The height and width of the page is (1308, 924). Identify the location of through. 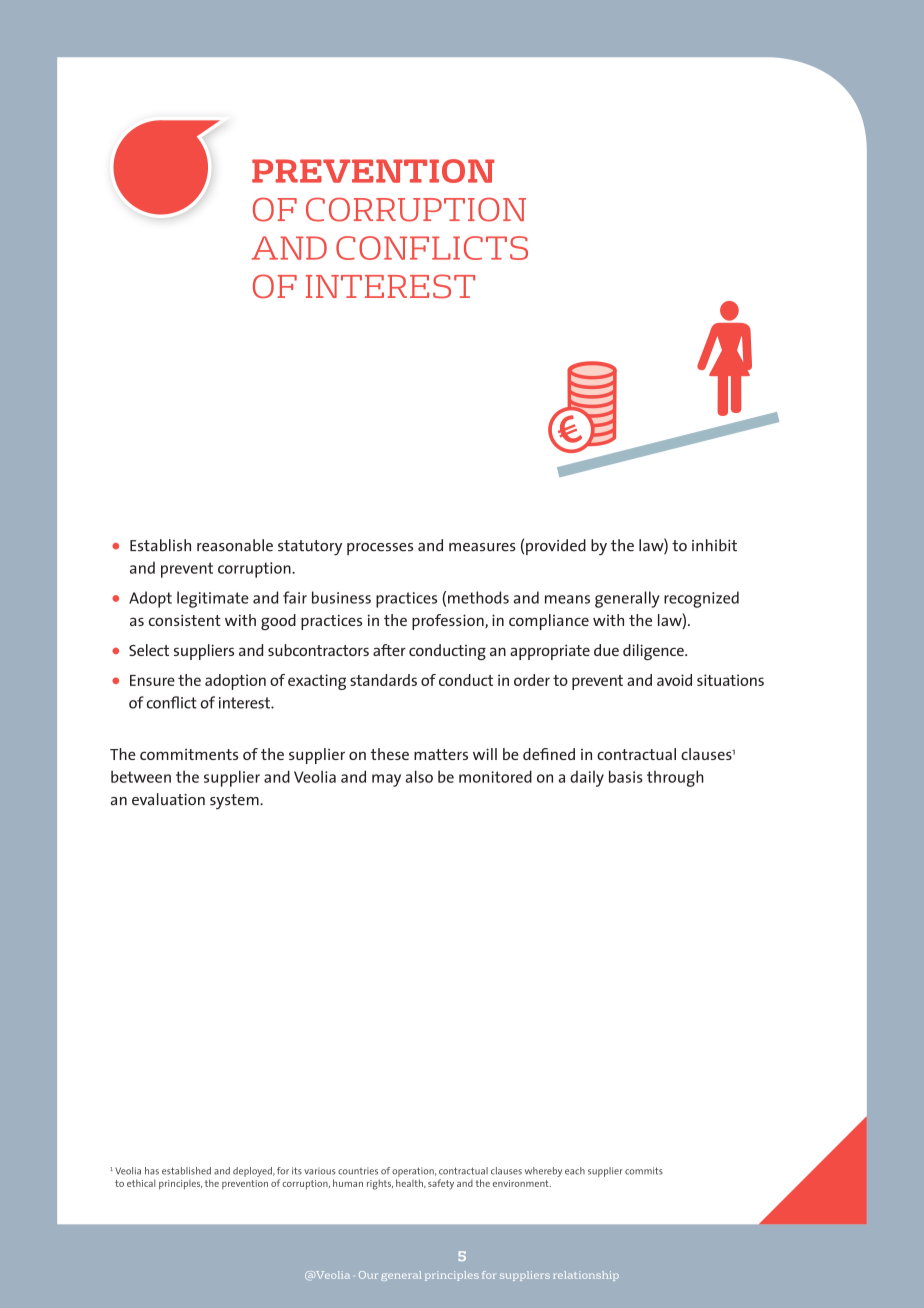
(675, 778).
